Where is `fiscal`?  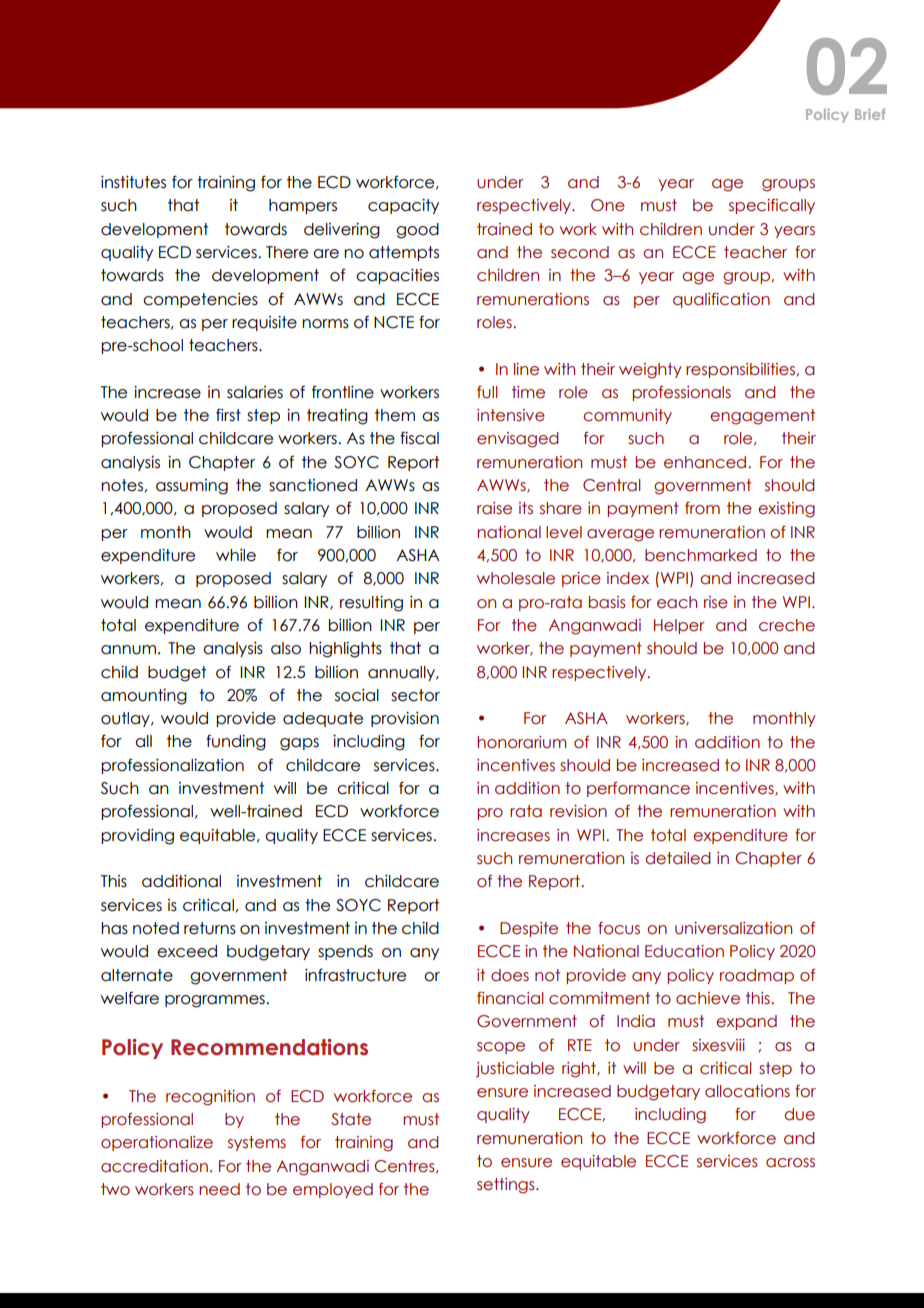 fiscal is located at coordinates (419, 438).
